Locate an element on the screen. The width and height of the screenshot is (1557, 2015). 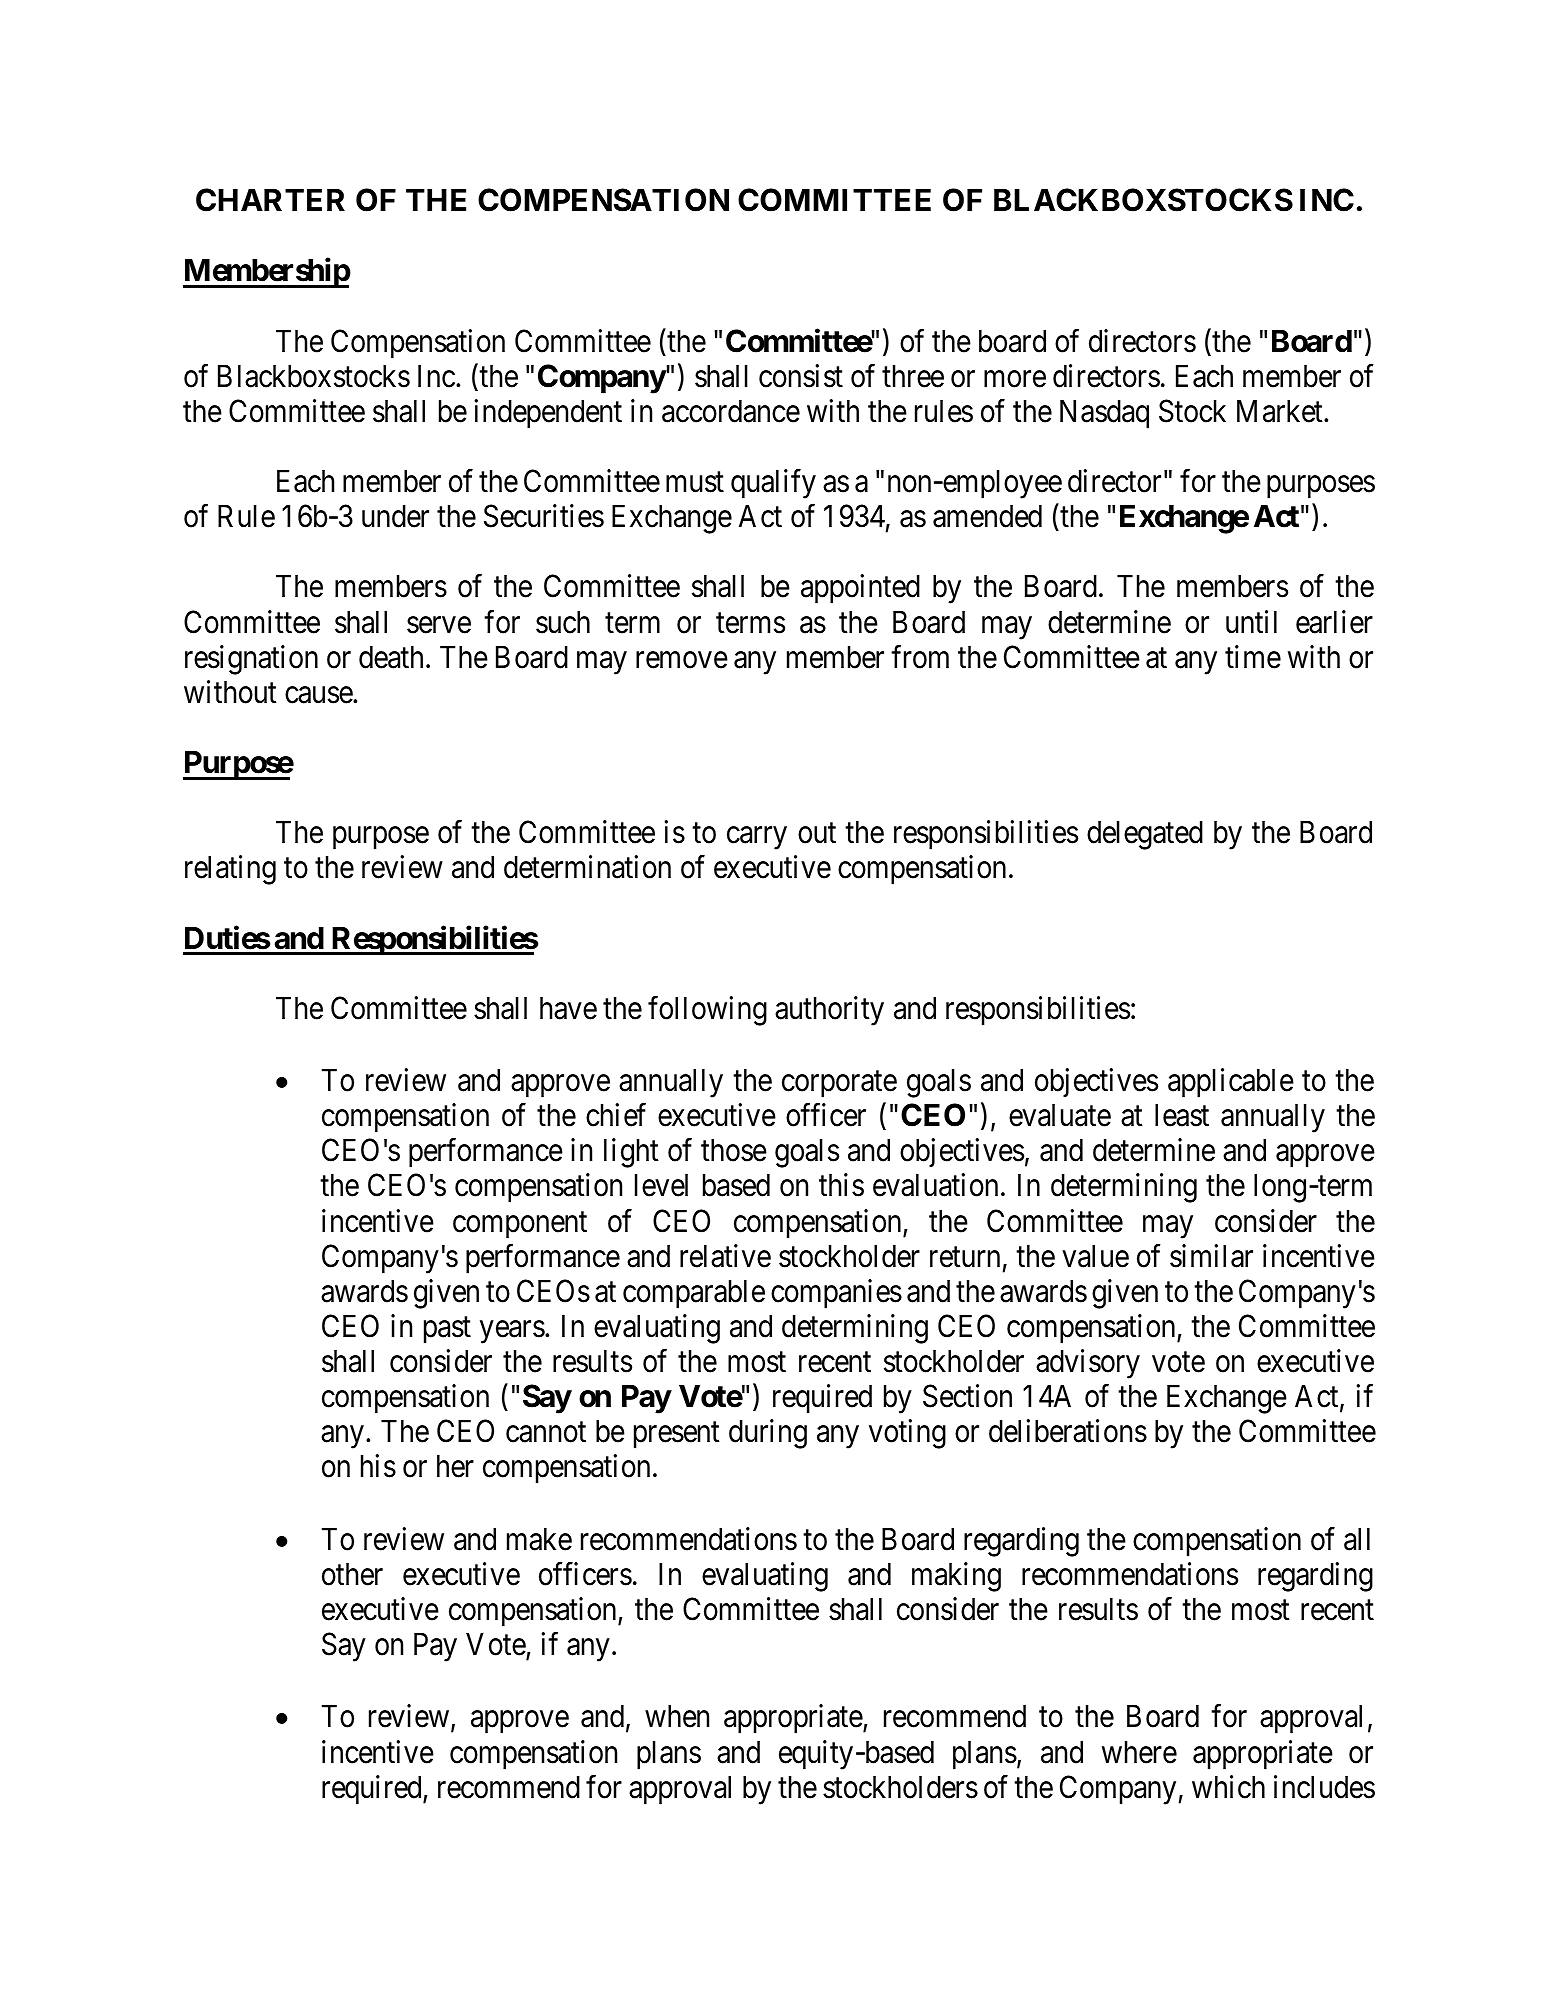
until is located at coordinates (1251, 621).
